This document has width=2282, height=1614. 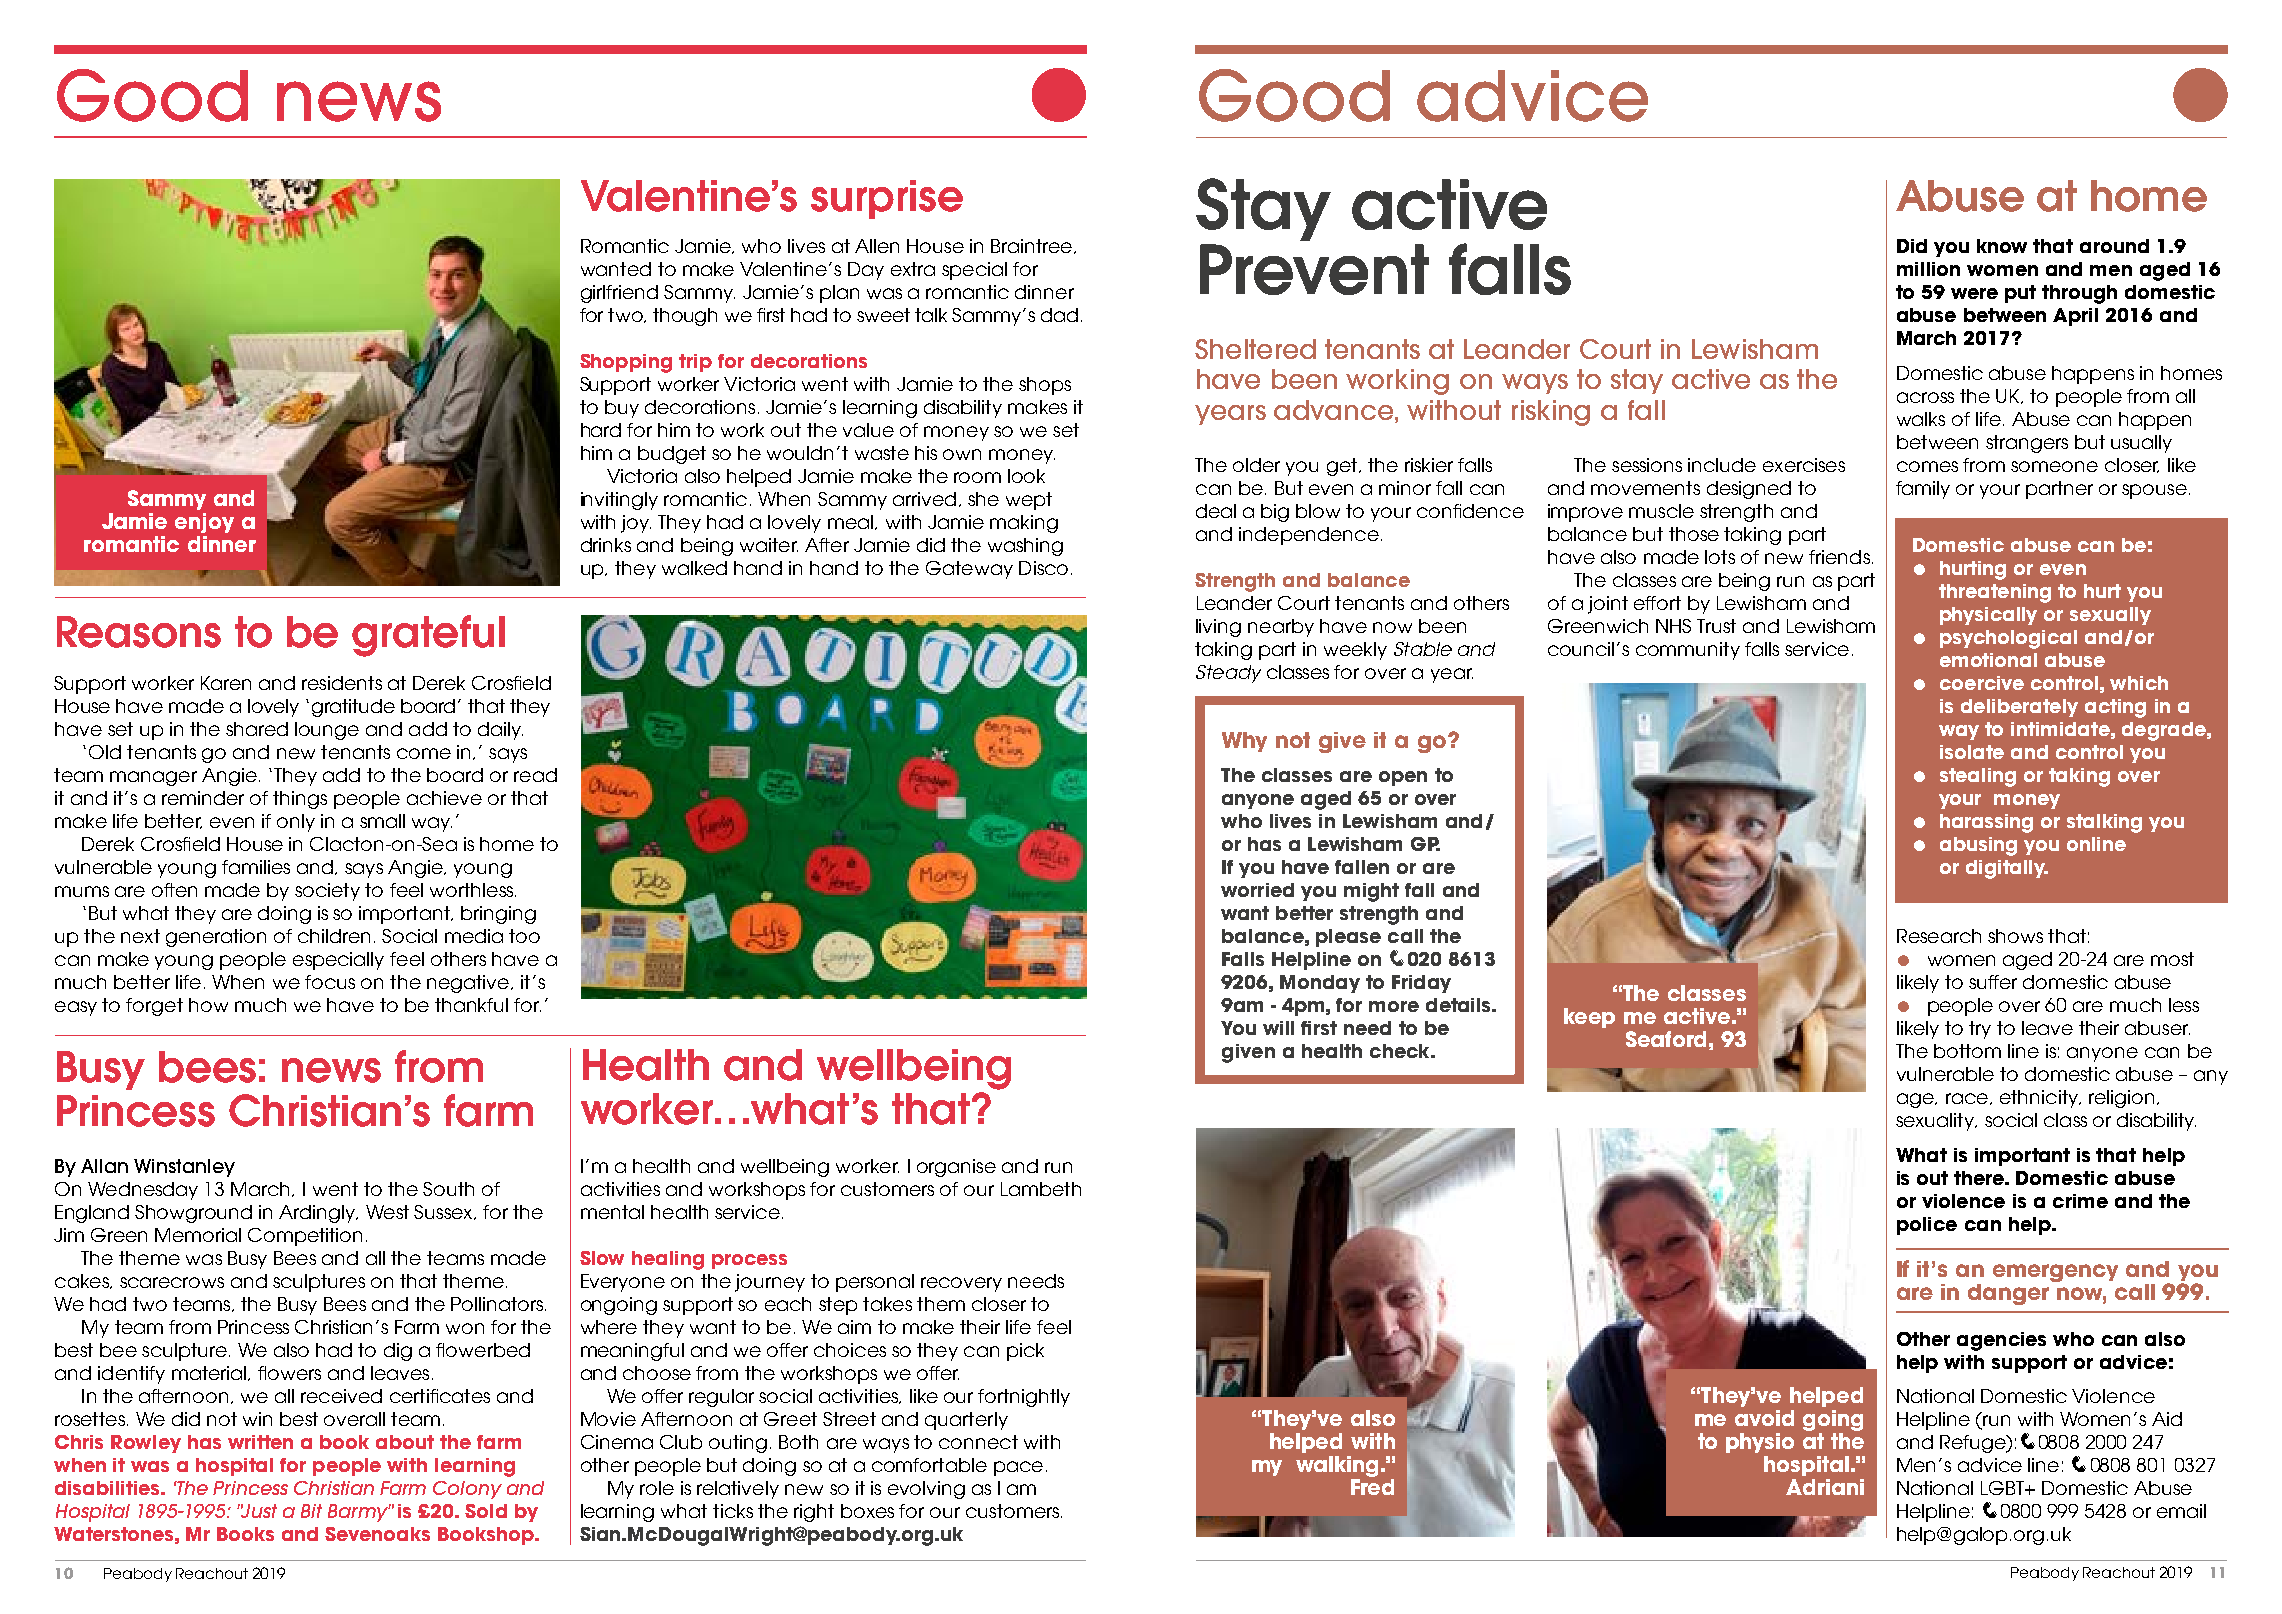 What do you see at coordinates (1041, 1189) in the document?
I see `Lambeth` at bounding box center [1041, 1189].
